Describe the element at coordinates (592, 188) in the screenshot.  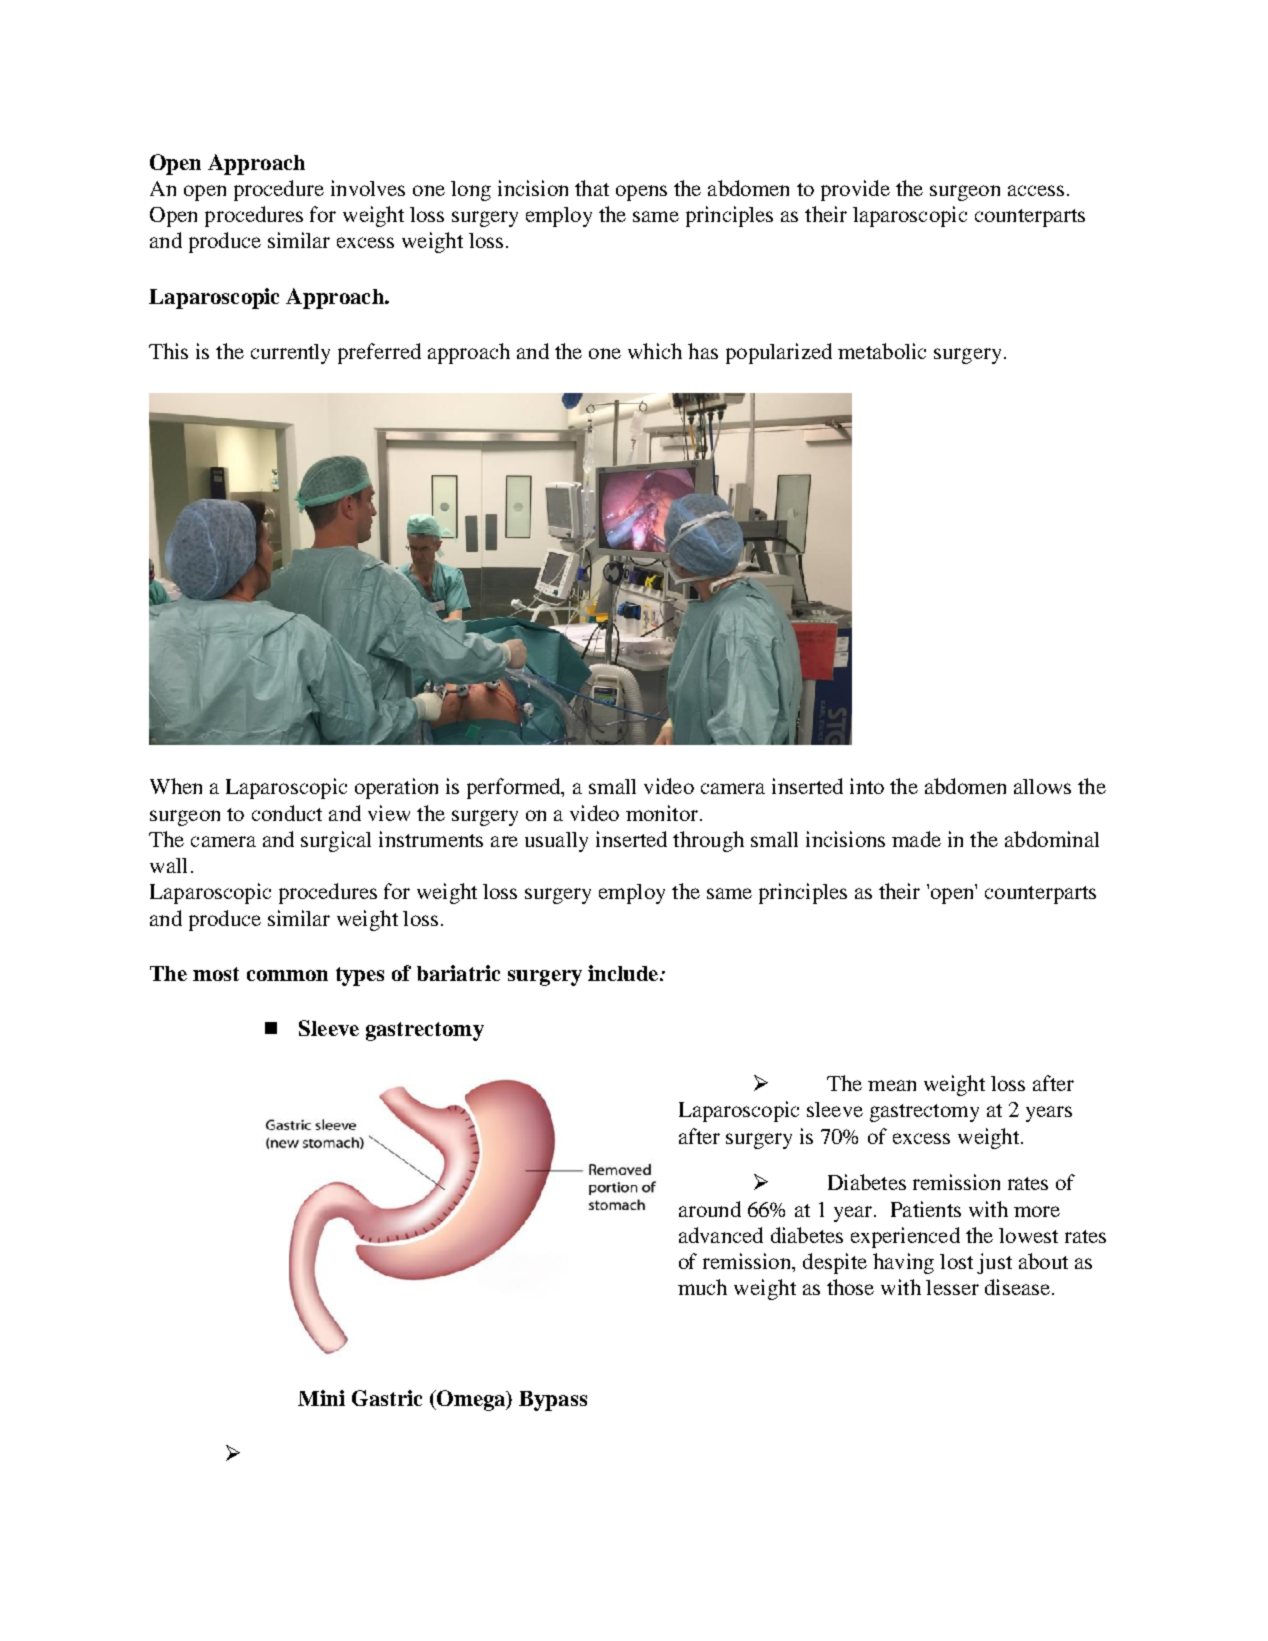
I see `that` at that location.
